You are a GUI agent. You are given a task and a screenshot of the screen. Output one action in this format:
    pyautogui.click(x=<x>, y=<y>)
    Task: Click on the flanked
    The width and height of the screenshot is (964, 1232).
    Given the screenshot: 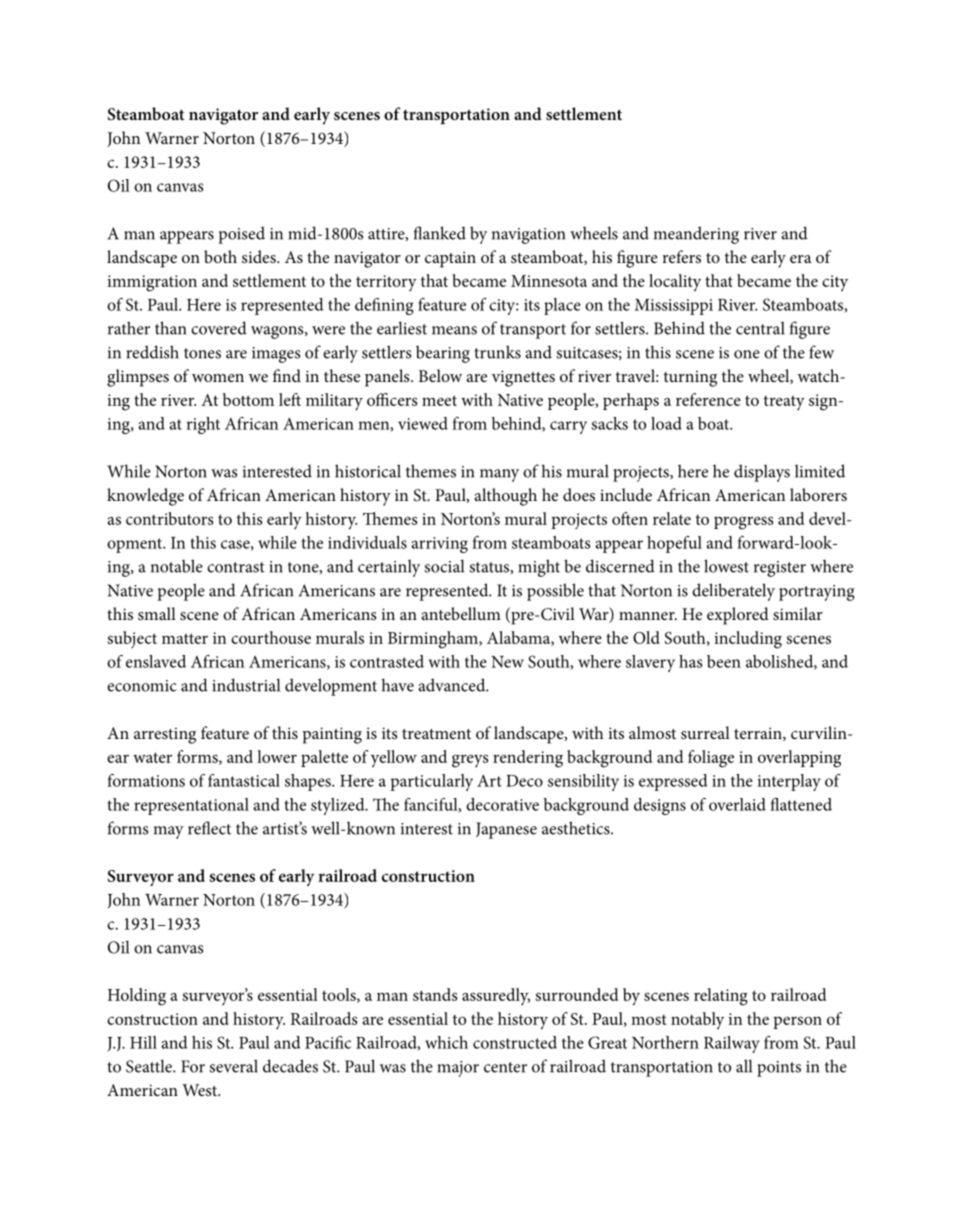 What is the action you would take?
    pyautogui.click(x=440, y=233)
